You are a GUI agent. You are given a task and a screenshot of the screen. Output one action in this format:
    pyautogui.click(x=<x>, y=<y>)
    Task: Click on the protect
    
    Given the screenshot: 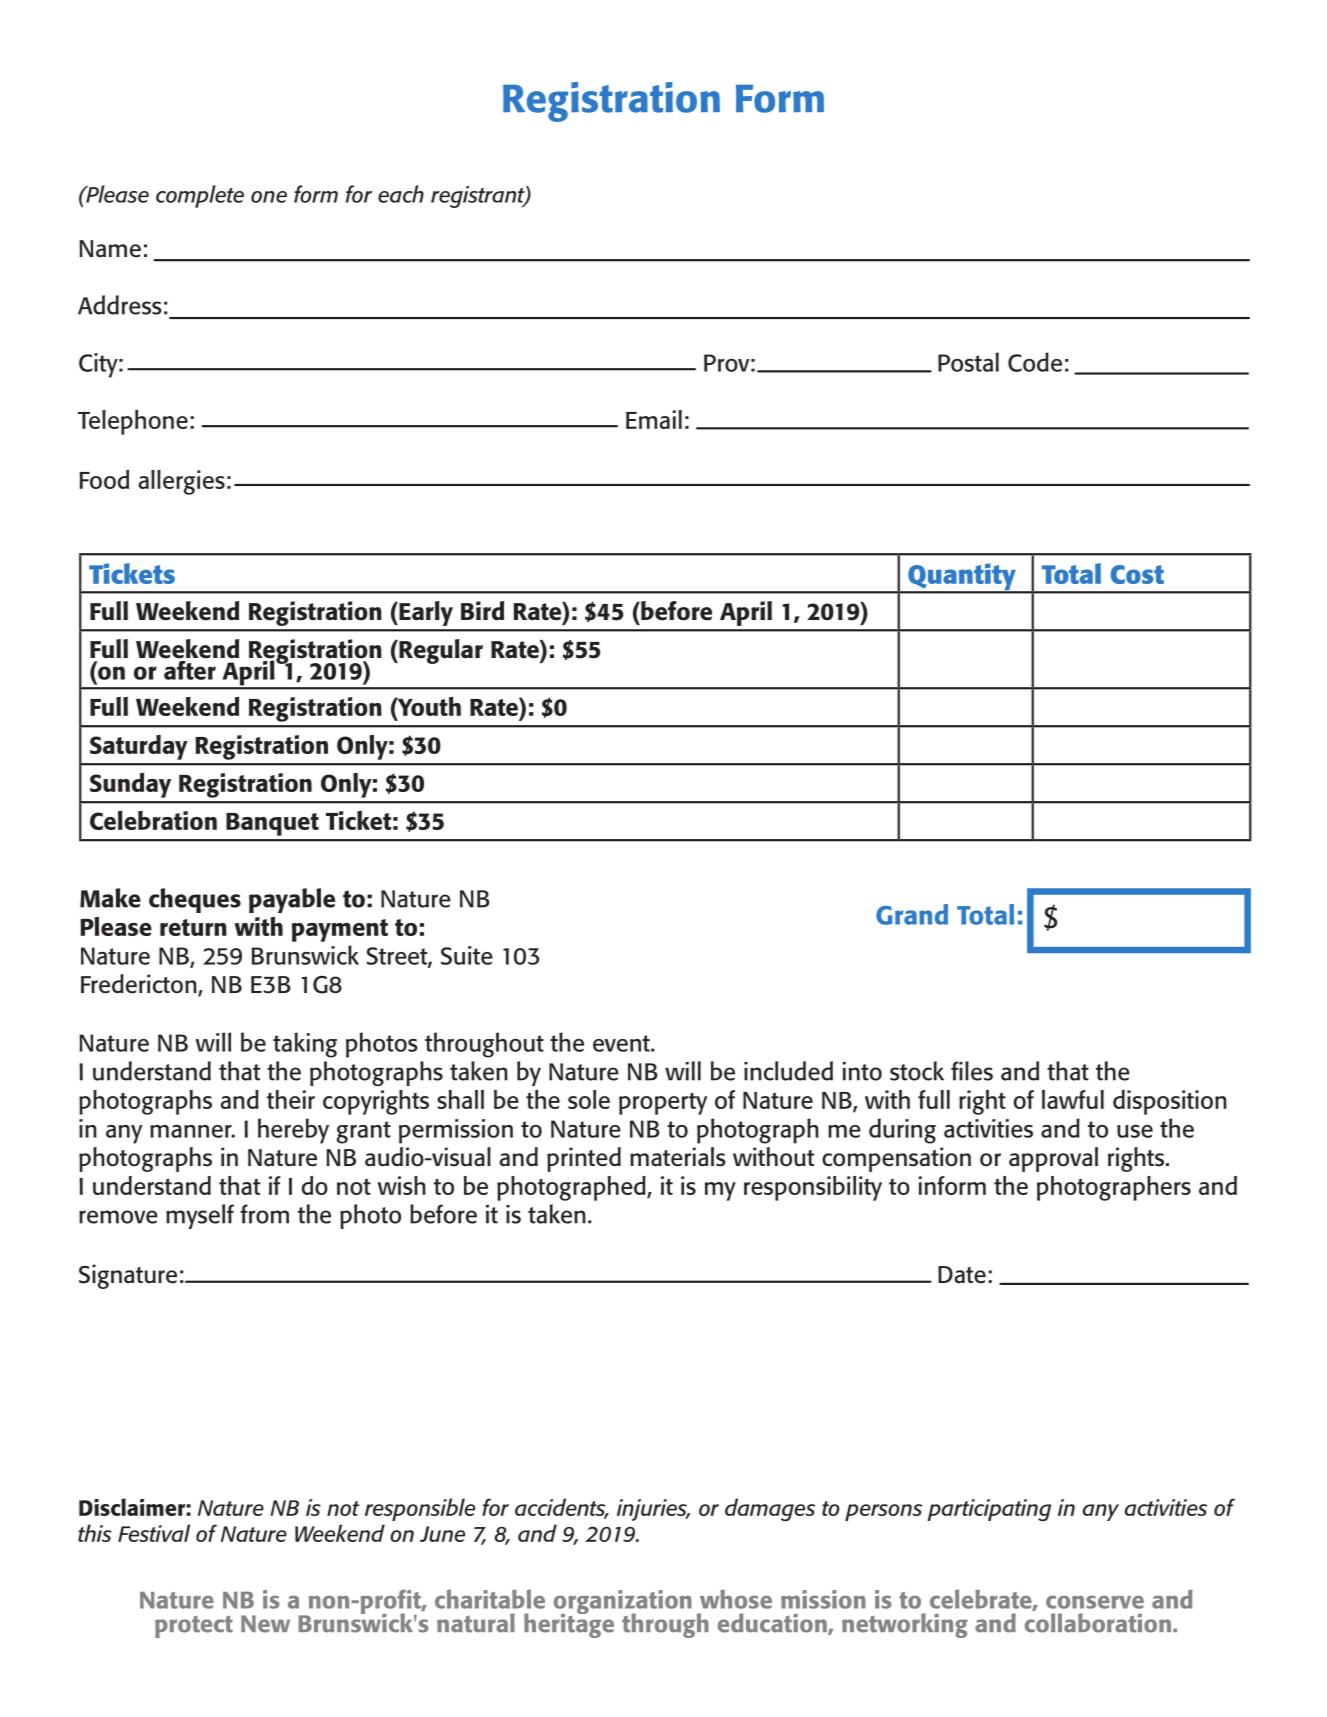 What is the action you would take?
    pyautogui.click(x=194, y=1627)
